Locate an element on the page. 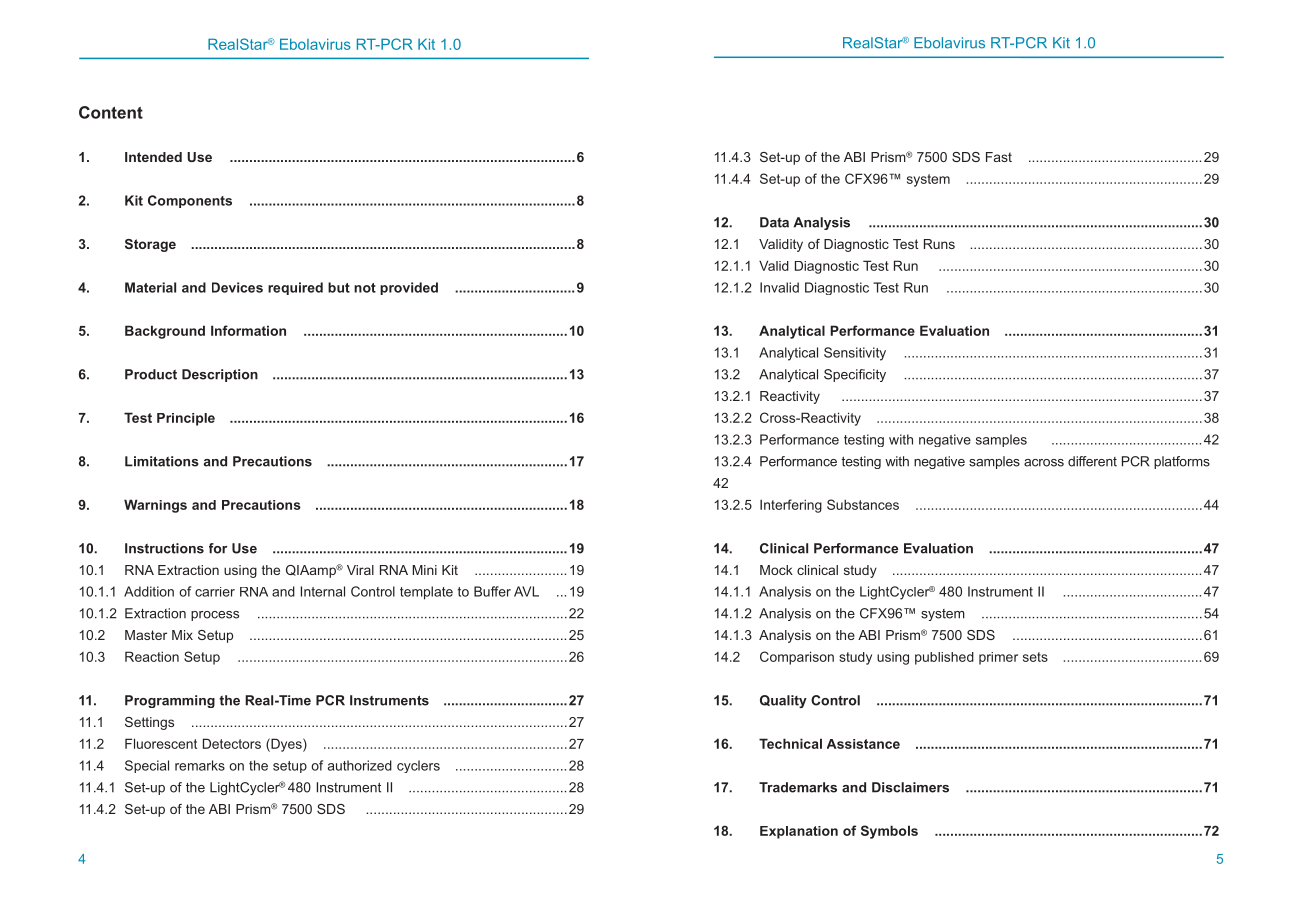  remarks is located at coordinates (200, 765).
